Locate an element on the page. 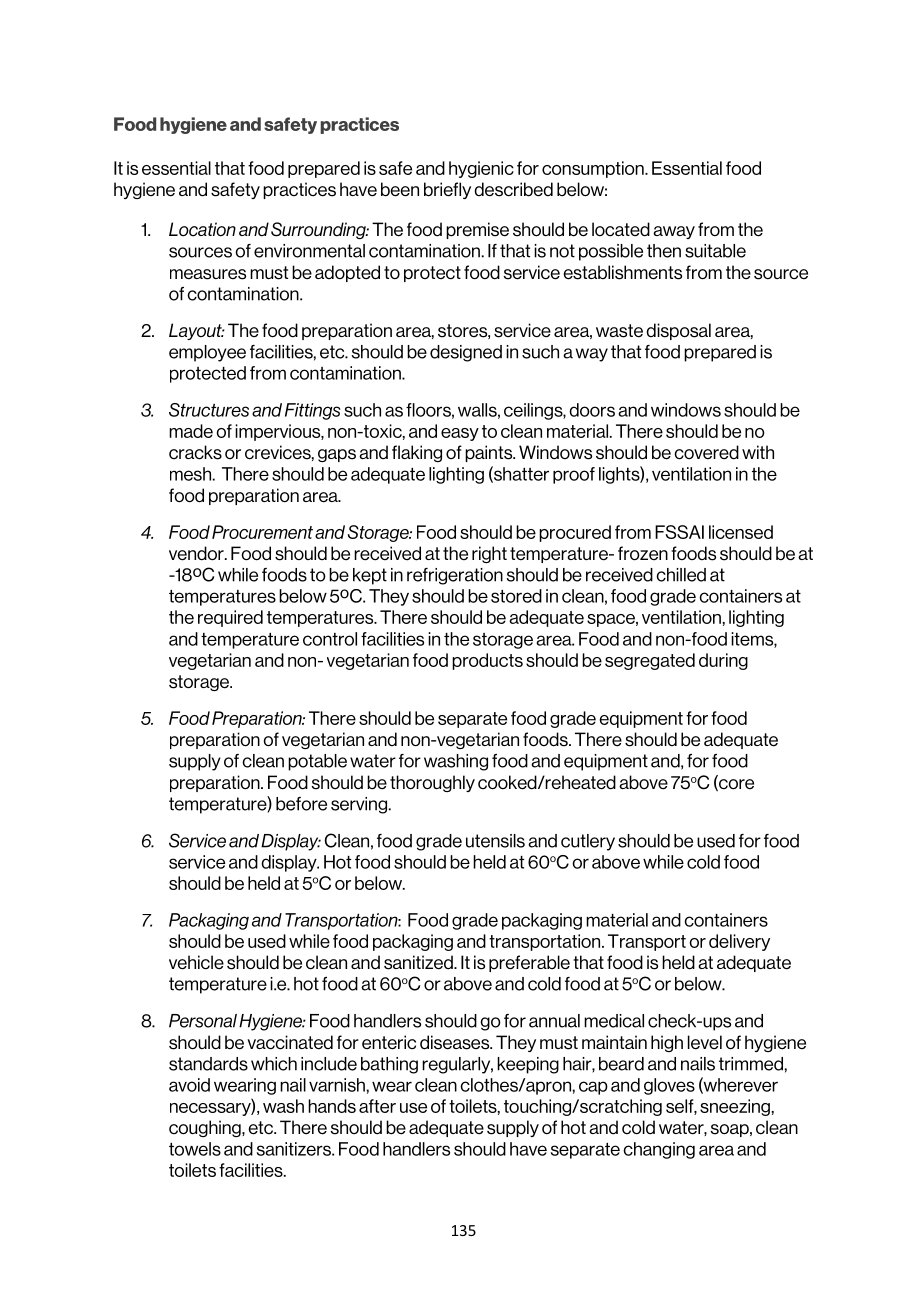  during is located at coordinates (723, 661).
